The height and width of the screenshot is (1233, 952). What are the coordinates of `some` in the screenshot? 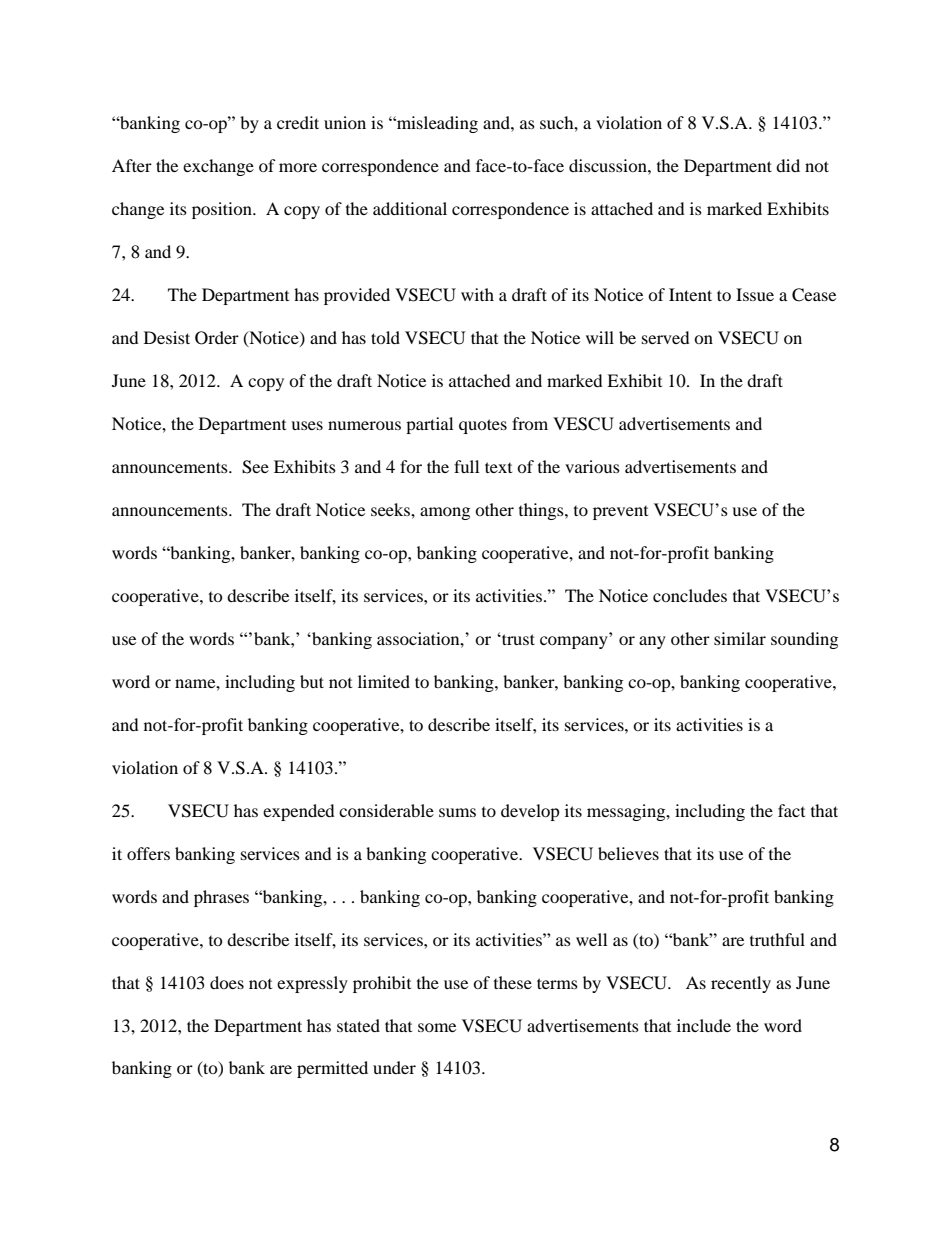 It's located at (437, 1027).
